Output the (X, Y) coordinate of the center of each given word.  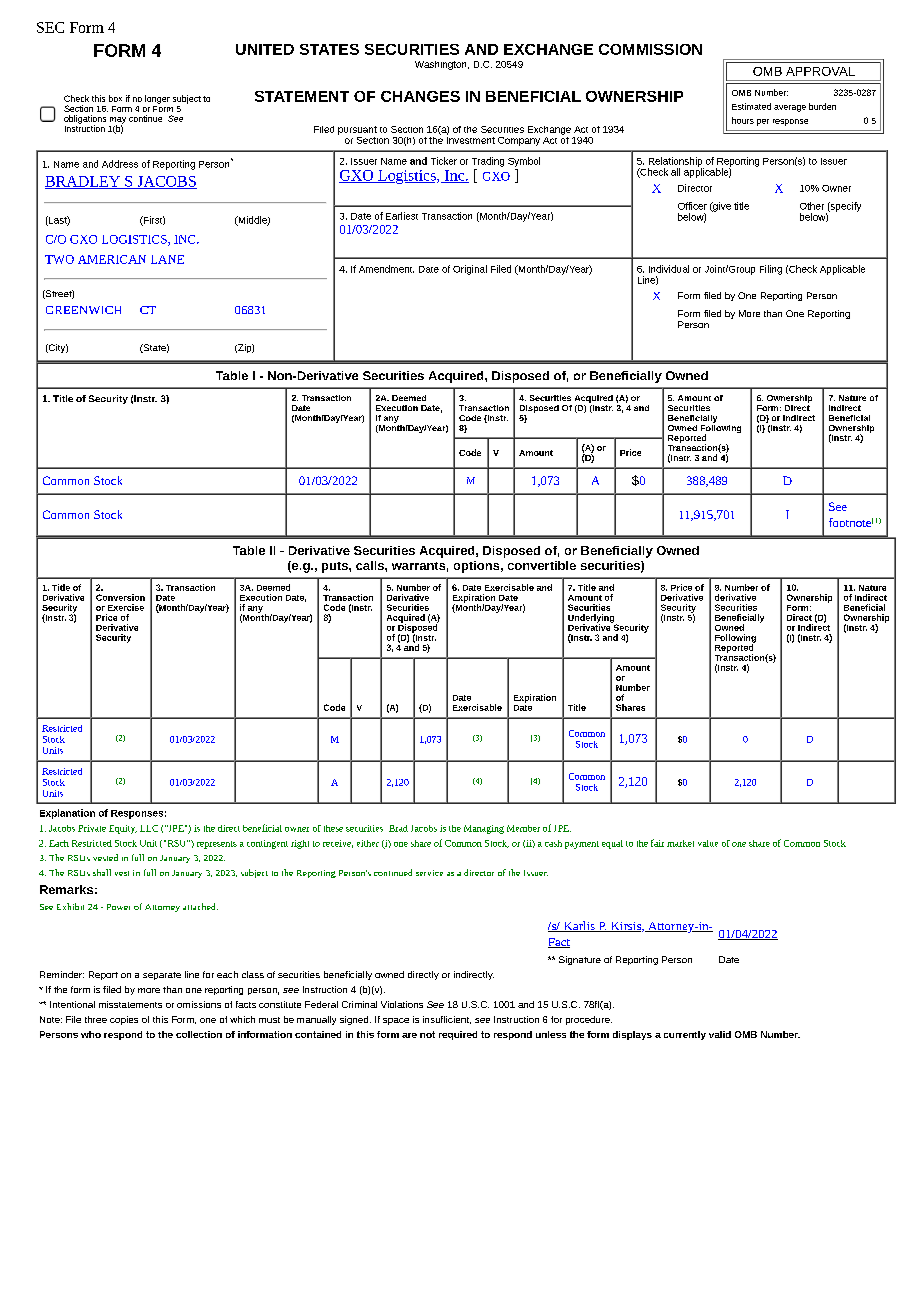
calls (371, 565)
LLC (149, 828)
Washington (442, 65)
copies (124, 1020)
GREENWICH (83, 310)
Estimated (751, 106)
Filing (771, 270)
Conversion (120, 597)
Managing (484, 829)
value (708, 843)
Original (470, 270)
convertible (542, 565)
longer (157, 99)
